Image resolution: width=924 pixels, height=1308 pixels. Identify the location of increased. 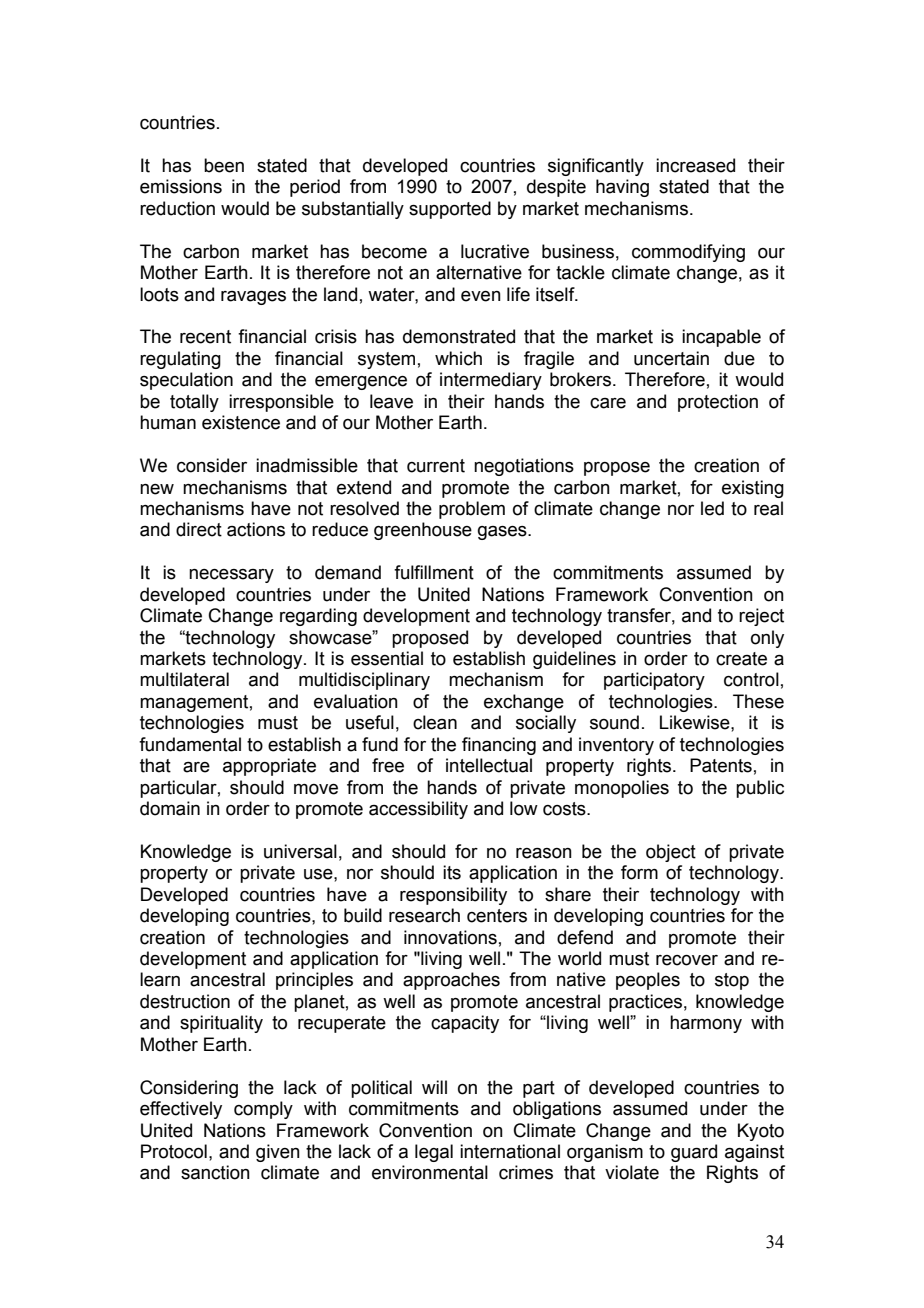
(695, 165).
